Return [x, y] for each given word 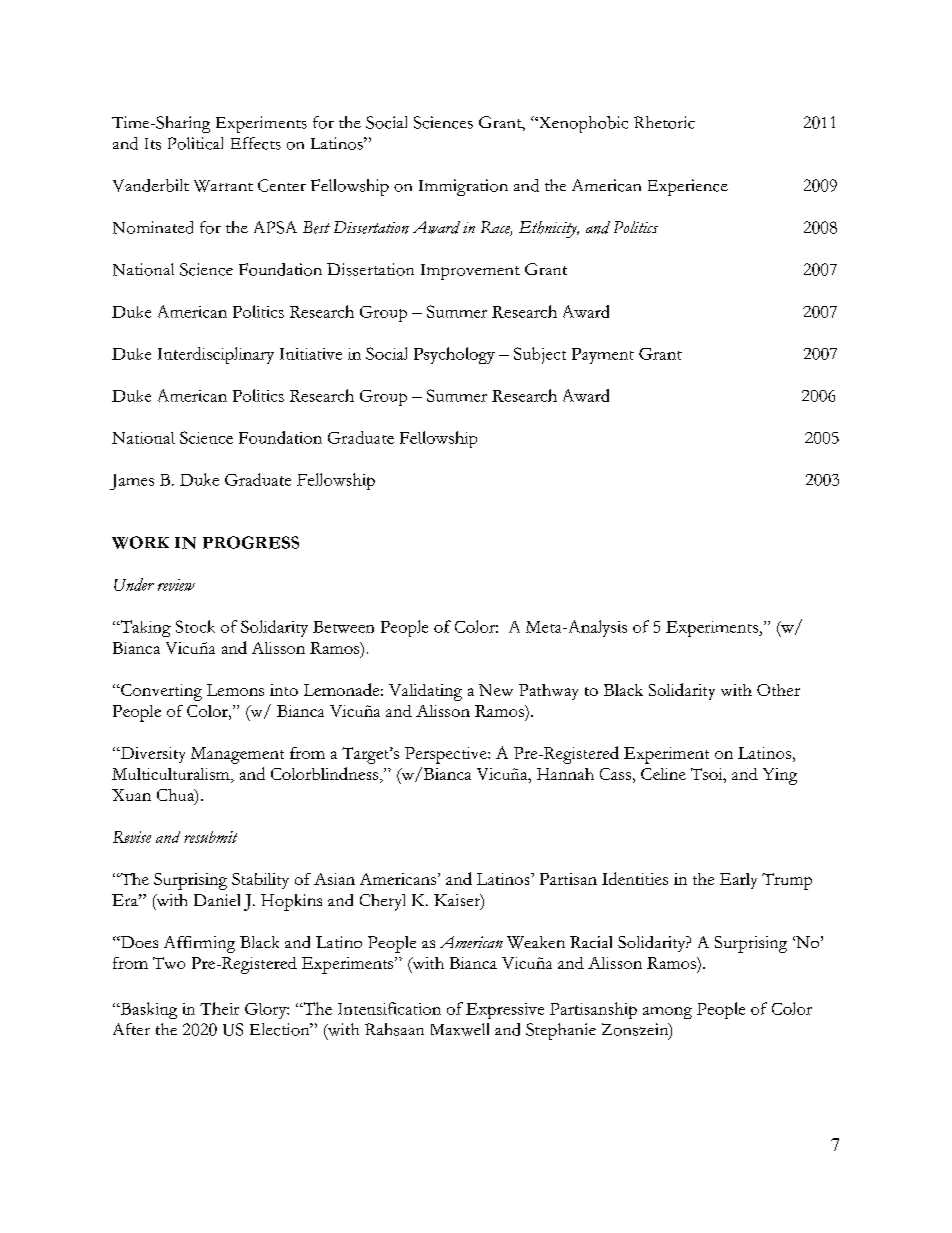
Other [778, 690]
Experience [688, 187]
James [132, 482]
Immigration [463, 187]
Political [195, 143]
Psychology [454, 355]
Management [237, 755]
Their [219, 1008]
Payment [603, 356]
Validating [425, 692]
